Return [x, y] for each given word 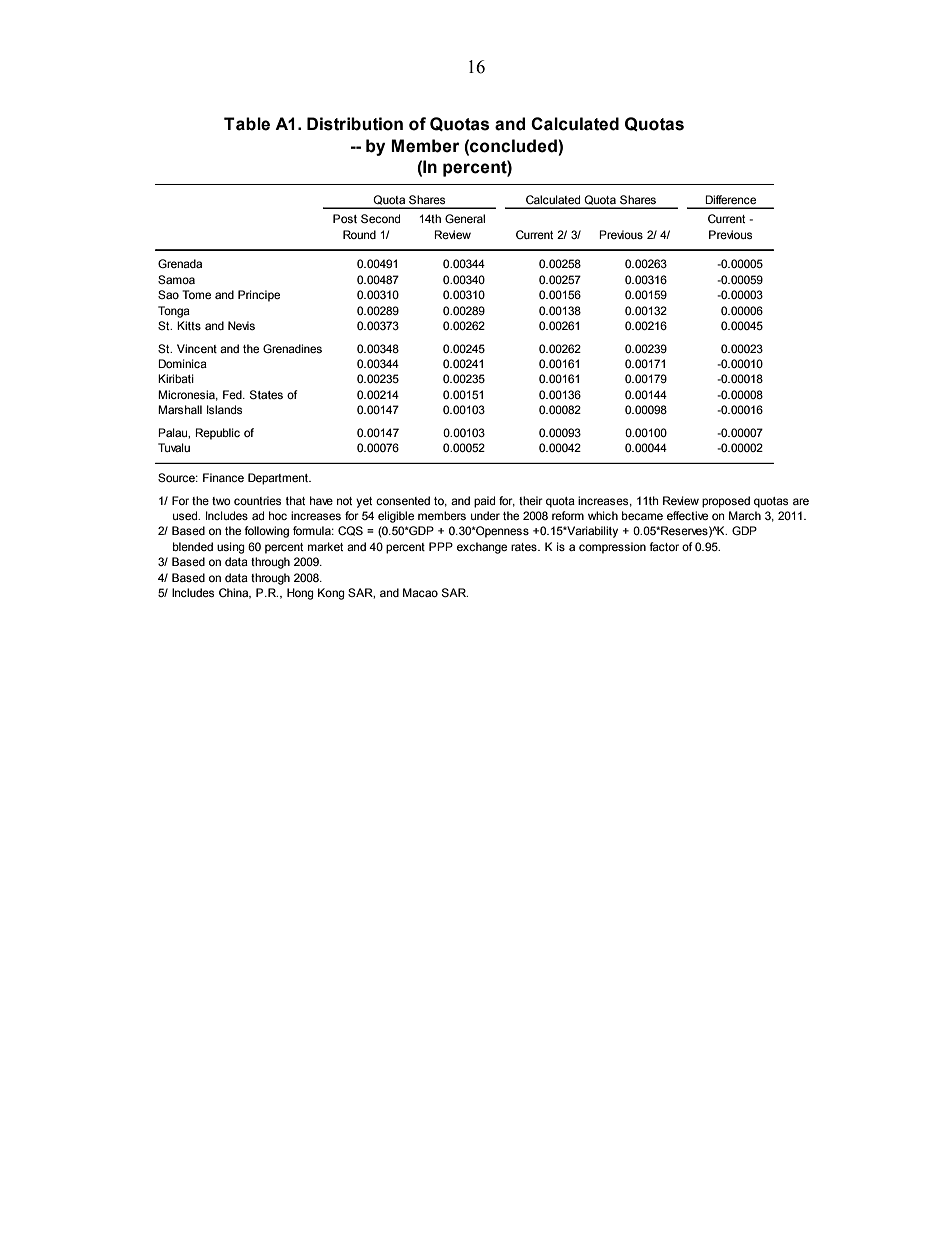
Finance [223, 477]
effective [687, 515]
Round [359, 234]
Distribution [355, 124]
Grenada [180, 263]
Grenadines [292, 348]
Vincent [197, 348]
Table [247, 124]
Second [380, 218]
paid [484, 502]
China [235, 593]
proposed [726, 502]
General [465, 218]
